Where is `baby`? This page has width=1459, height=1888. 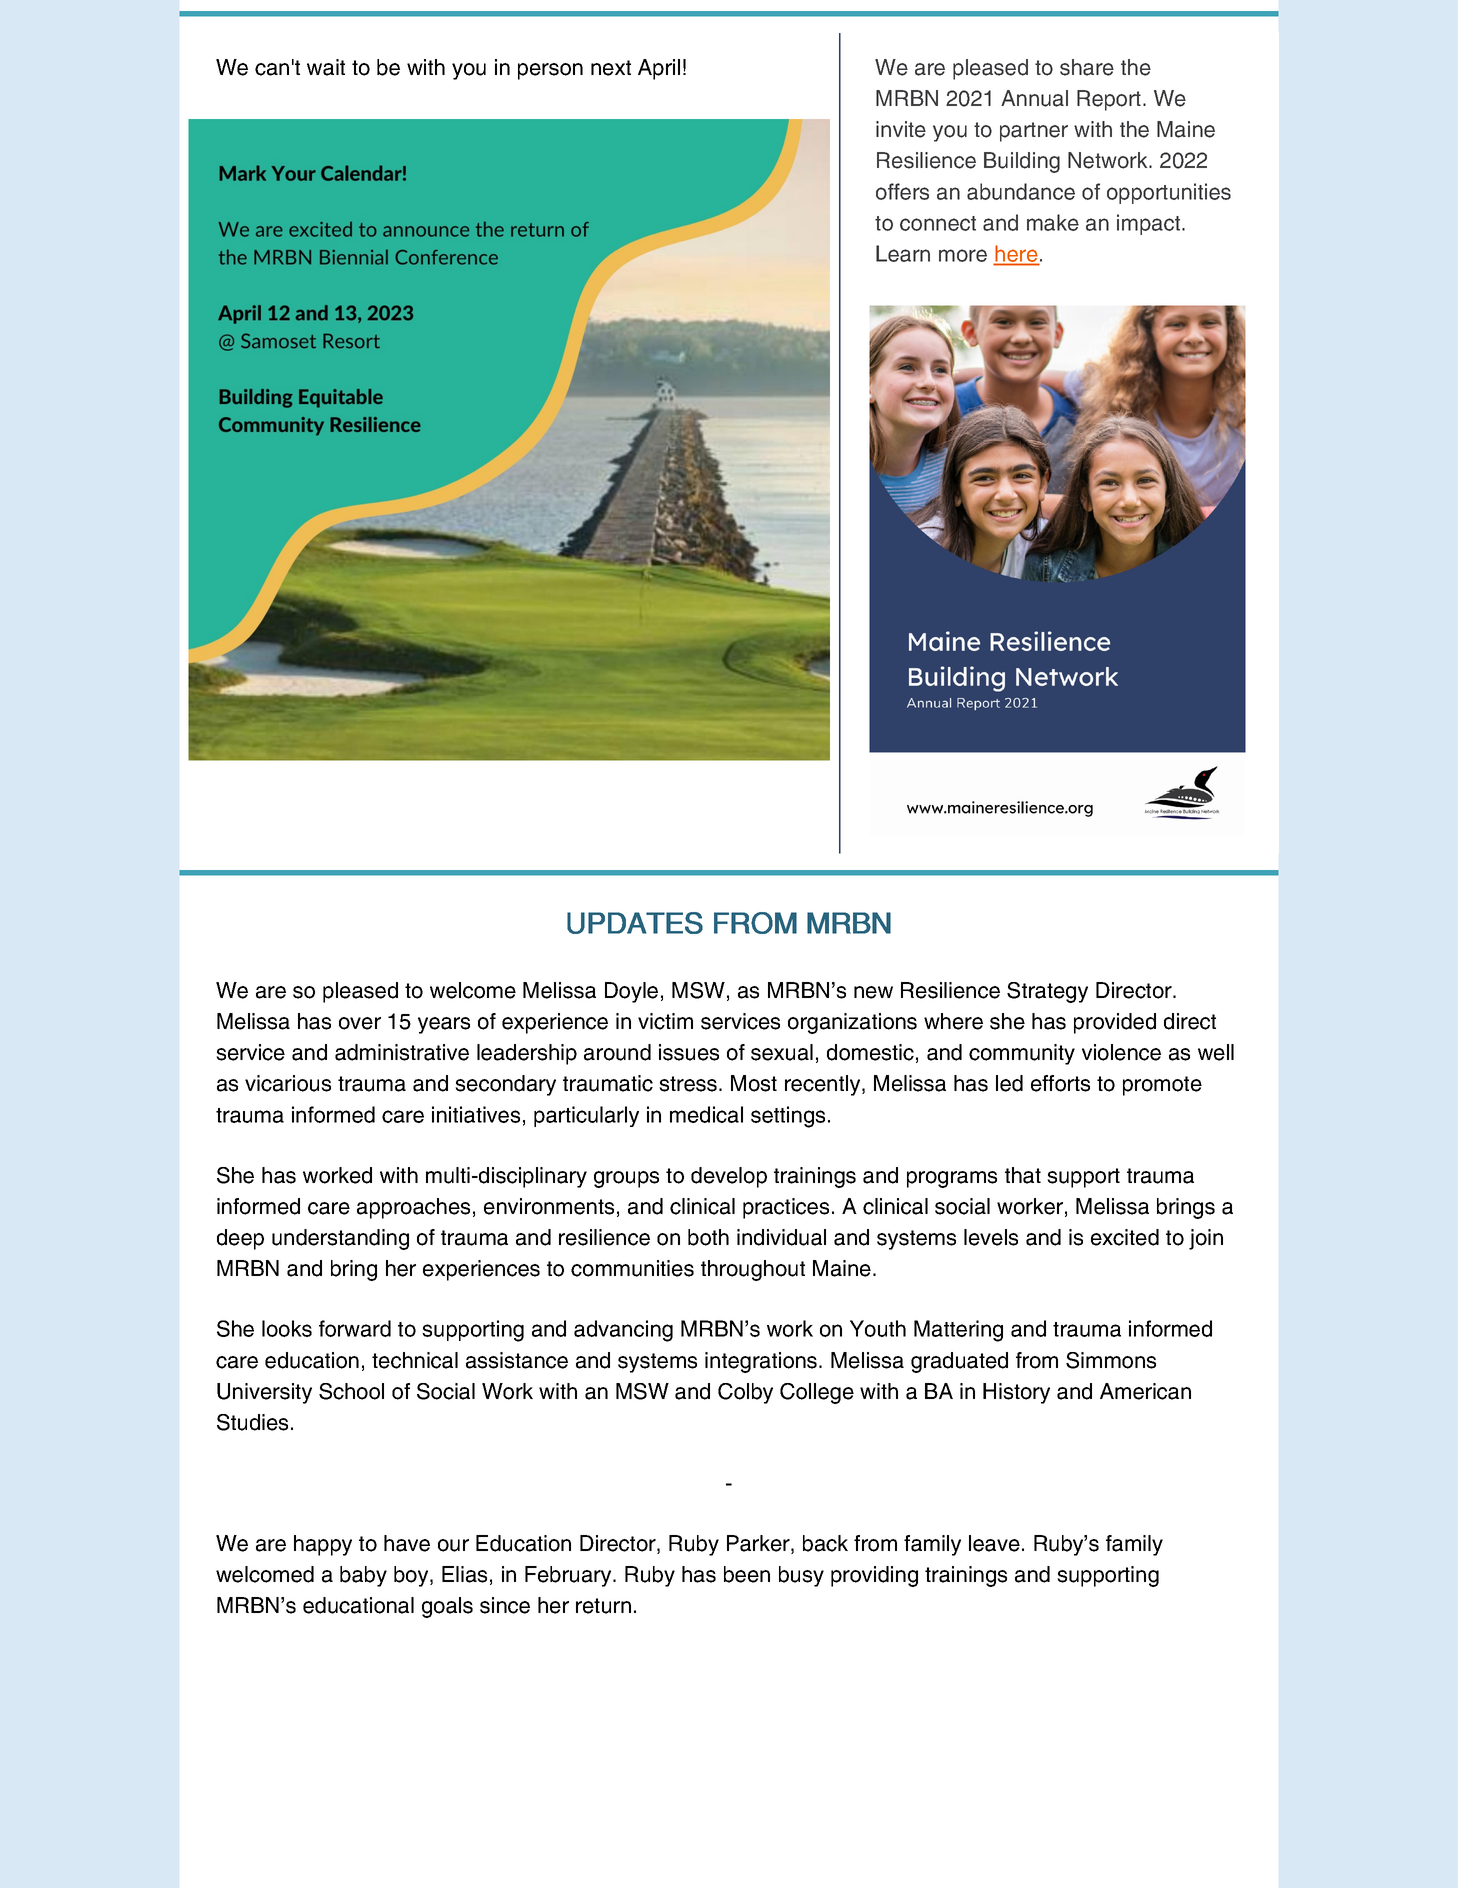
baby is located at coordinates (363, 1576).
